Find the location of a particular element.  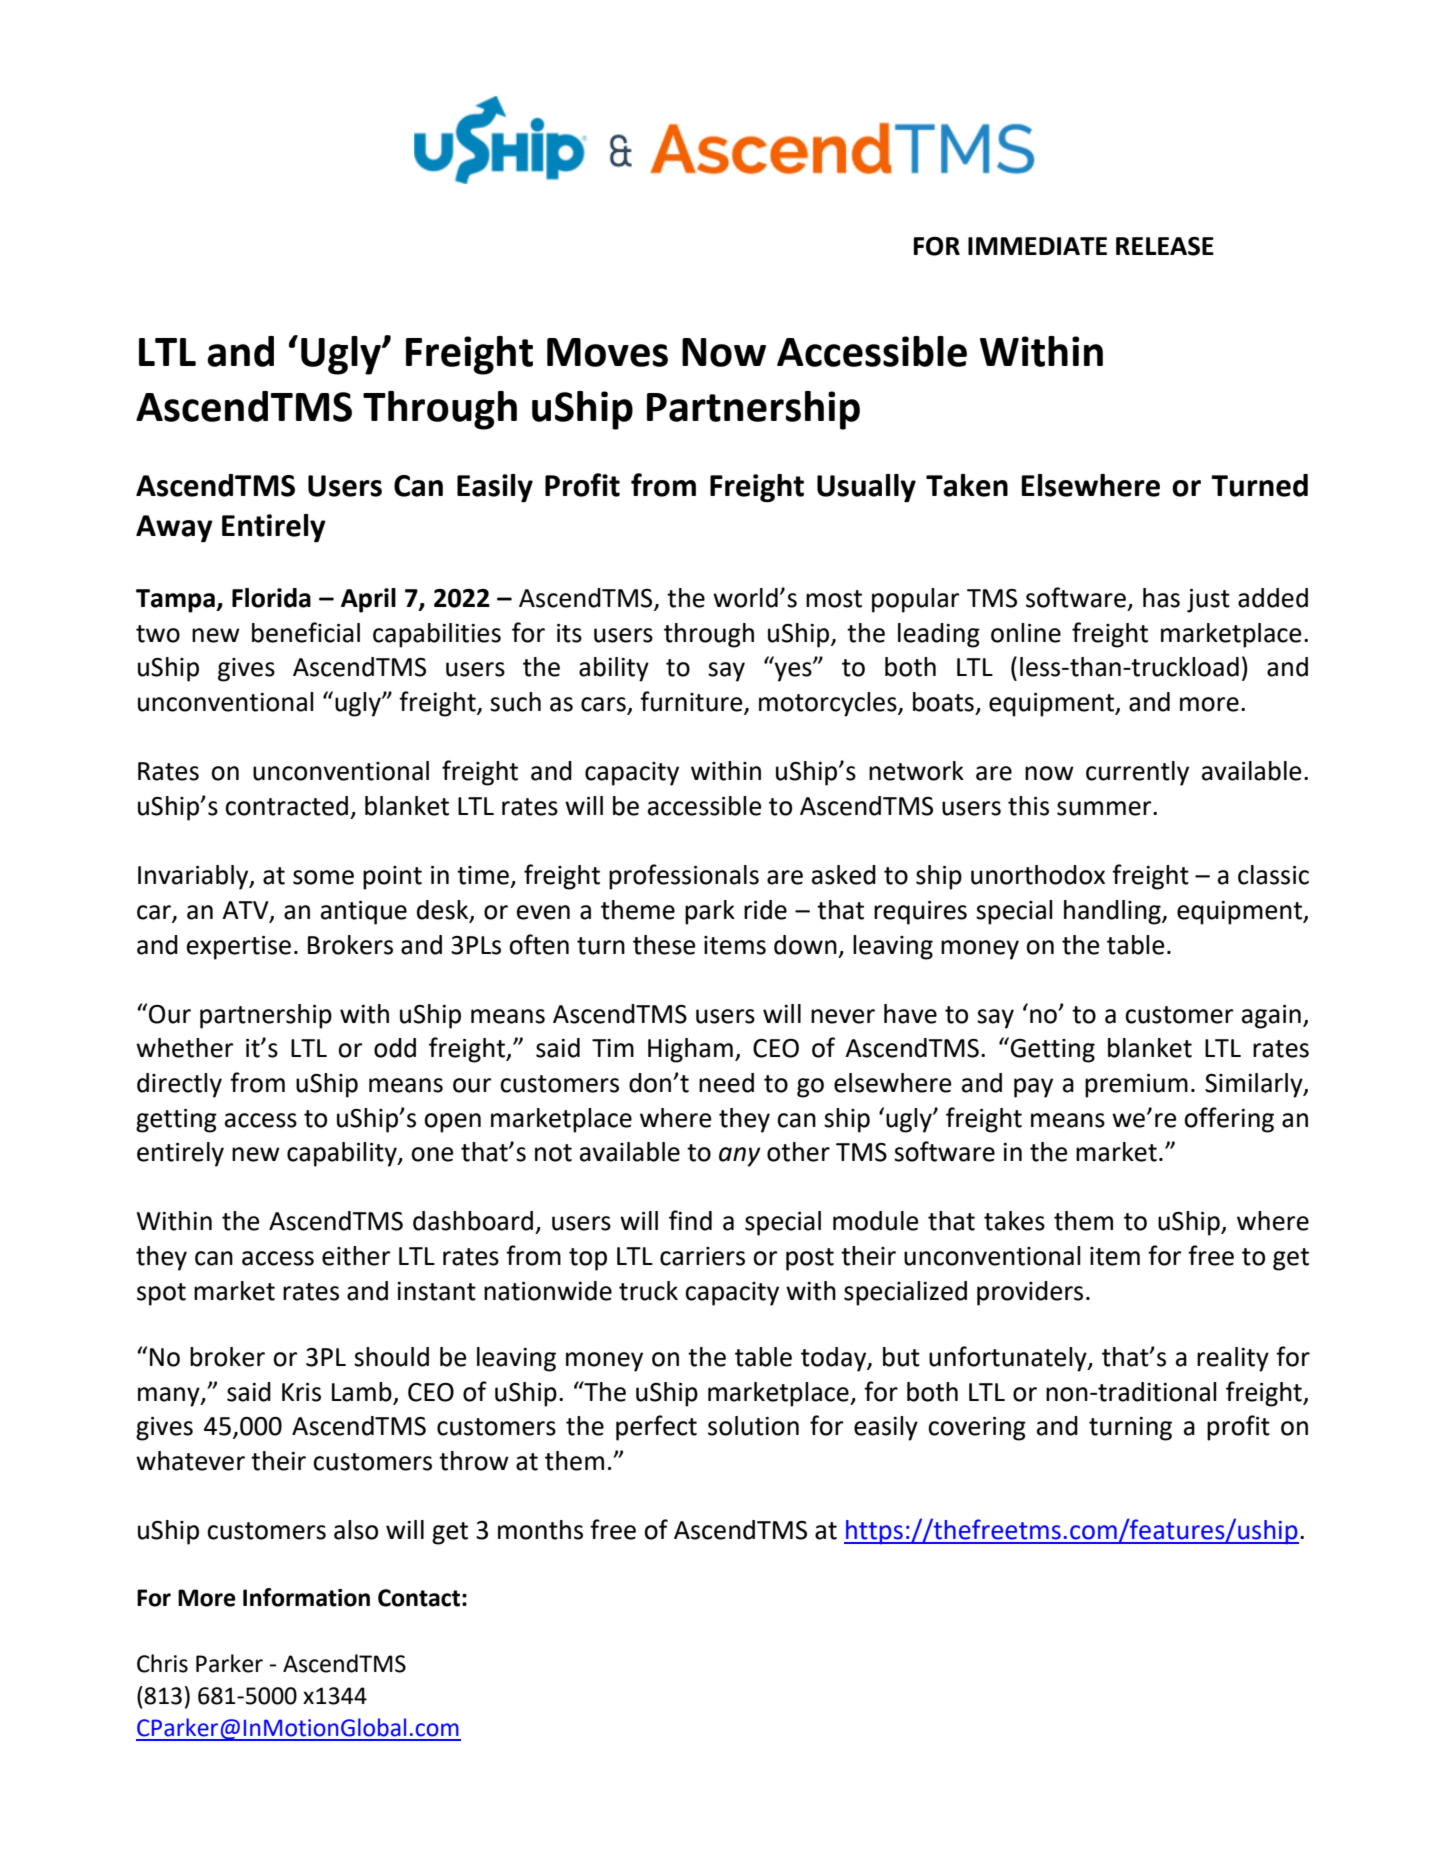

months is located at coordinates (540, 1530).
